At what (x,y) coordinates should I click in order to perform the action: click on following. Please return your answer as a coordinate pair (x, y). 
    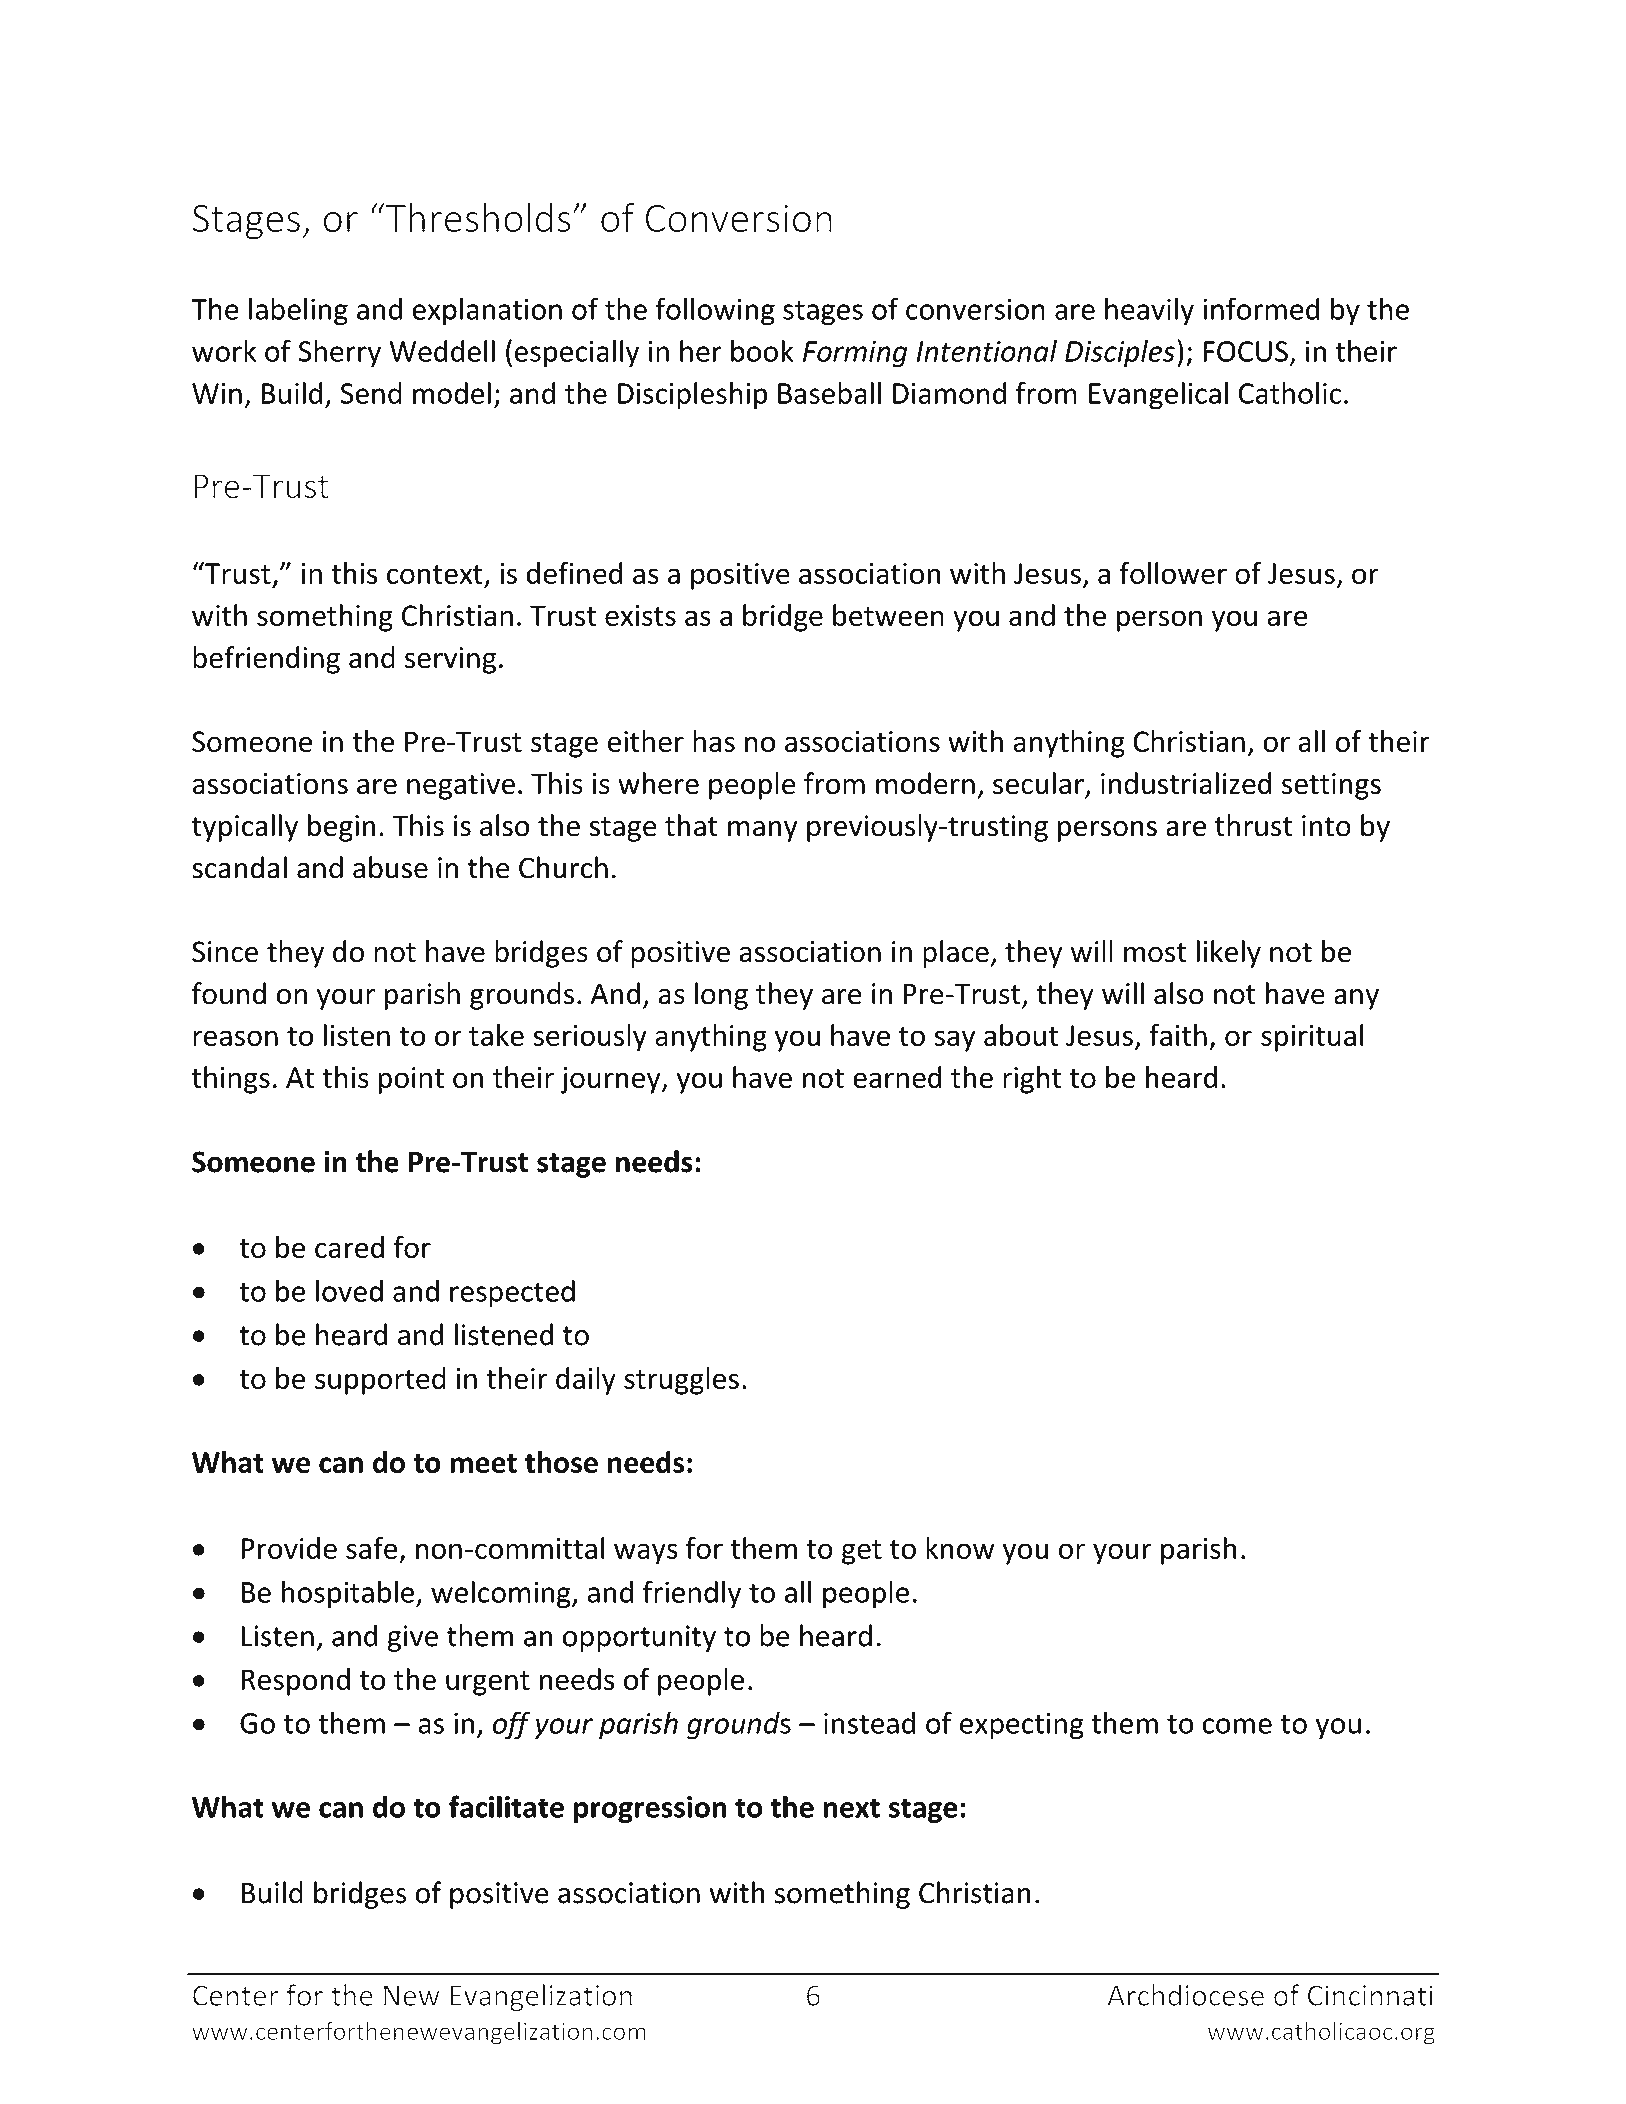
    Looking at the image, I should click on (715, 311).
